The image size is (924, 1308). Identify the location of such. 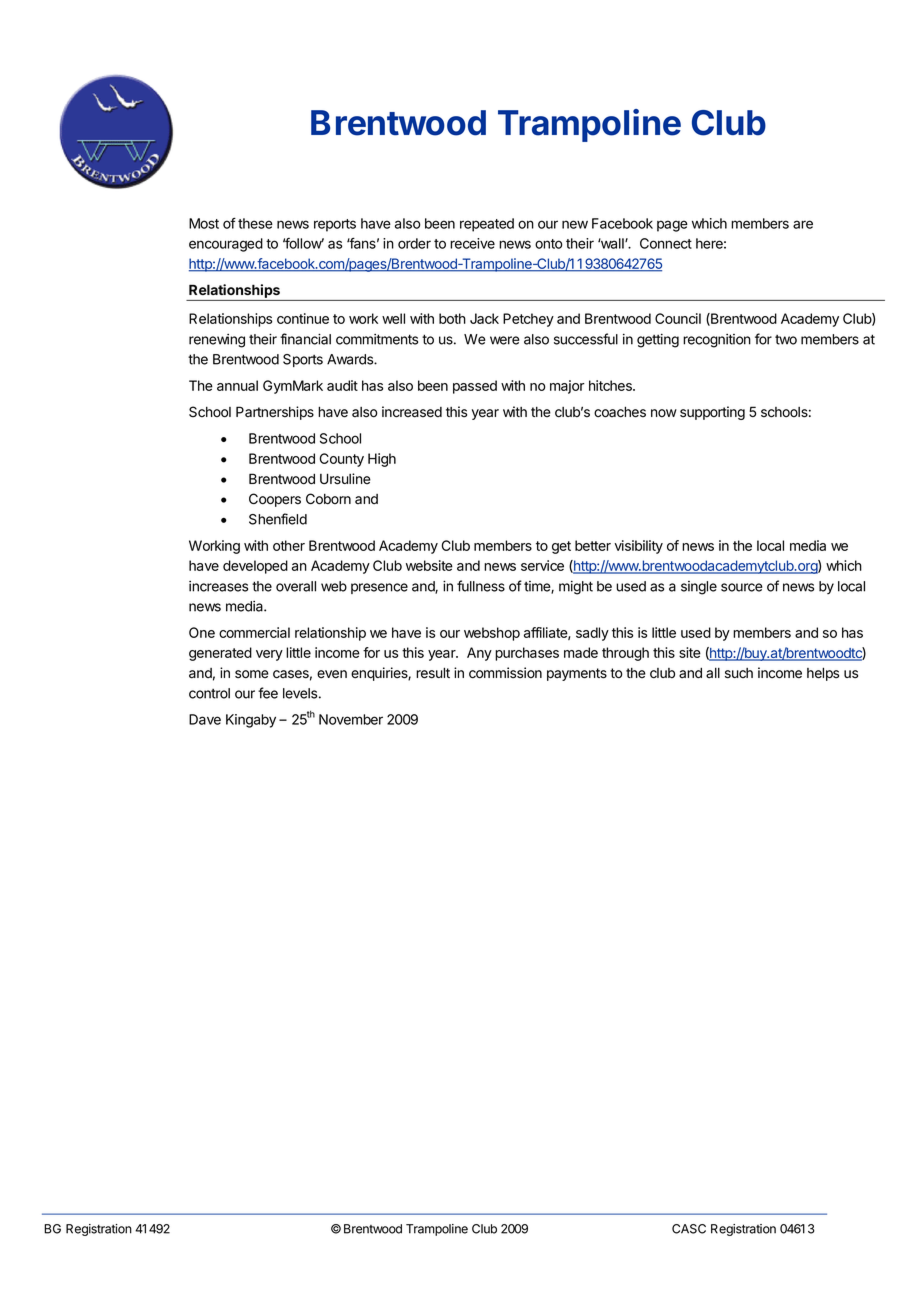
(739, 673).
